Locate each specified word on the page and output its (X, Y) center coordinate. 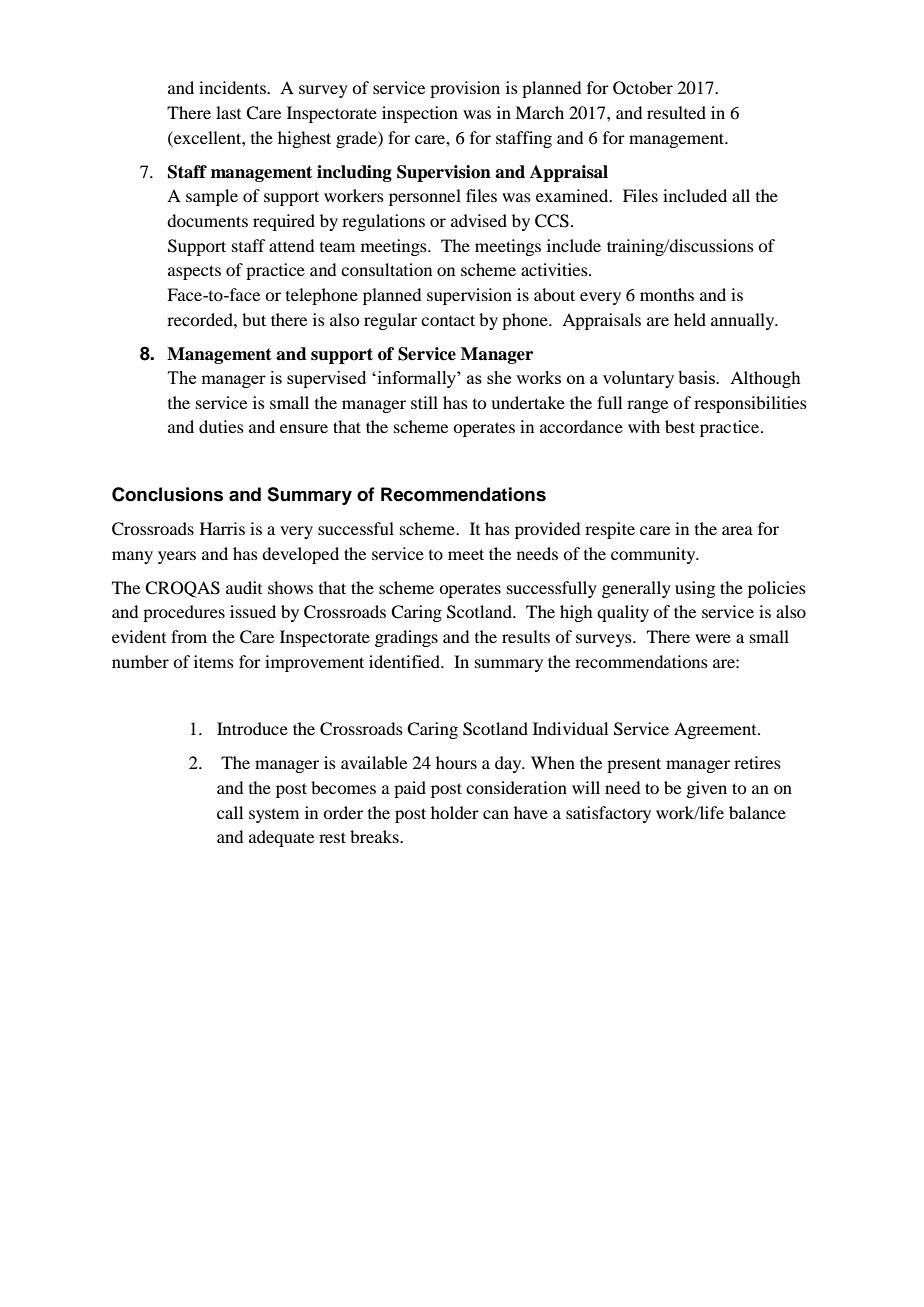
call (230, 812)
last (228, 112)
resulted (676, 112)
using (695, 589)
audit (244, 587)
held (690, 319)
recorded (201, 319)
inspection (420, 114)
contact (448, 320)
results (526, 636)
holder (455, 812)
